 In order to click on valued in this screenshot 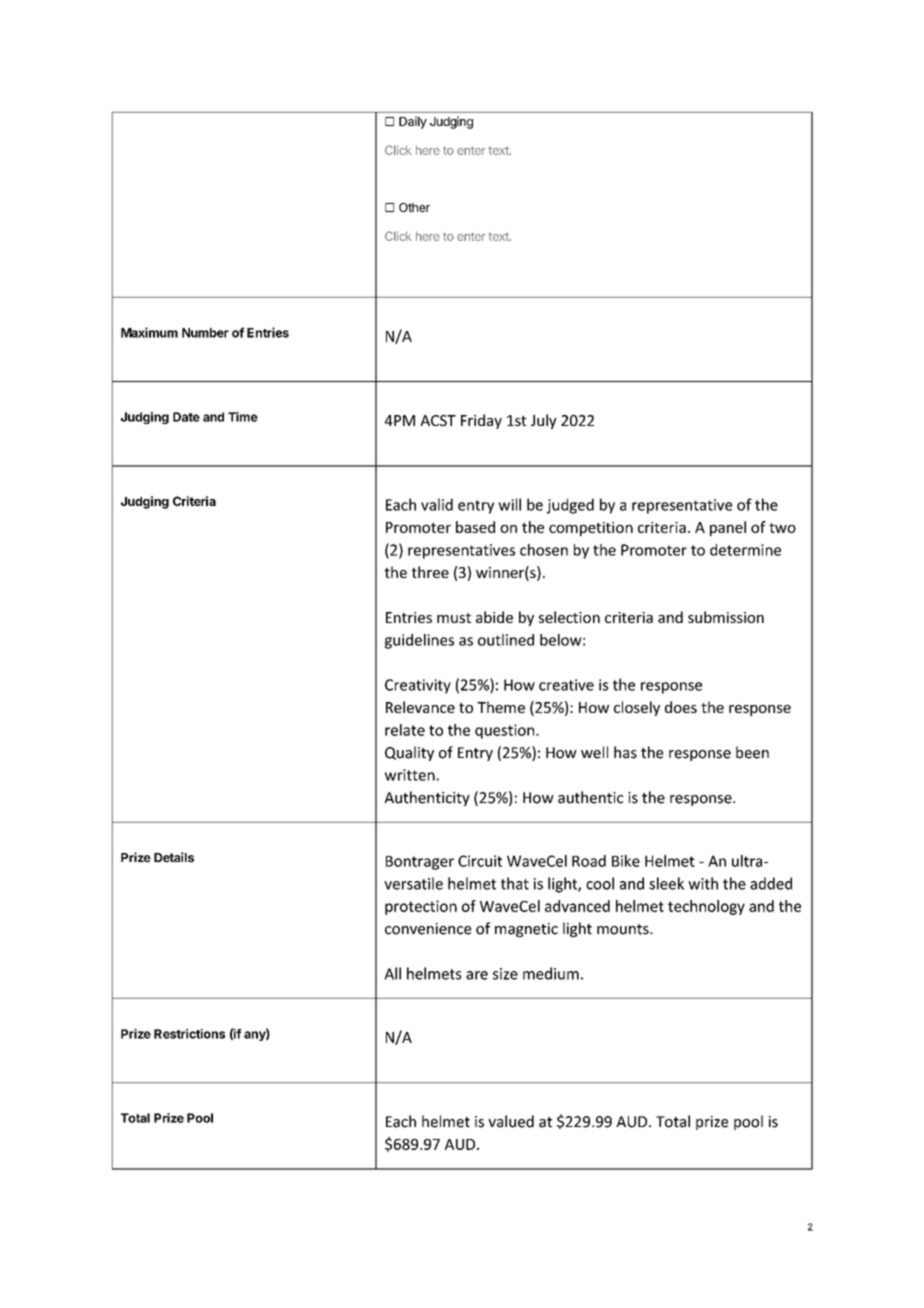, I will do `click(511, 1121)`.
